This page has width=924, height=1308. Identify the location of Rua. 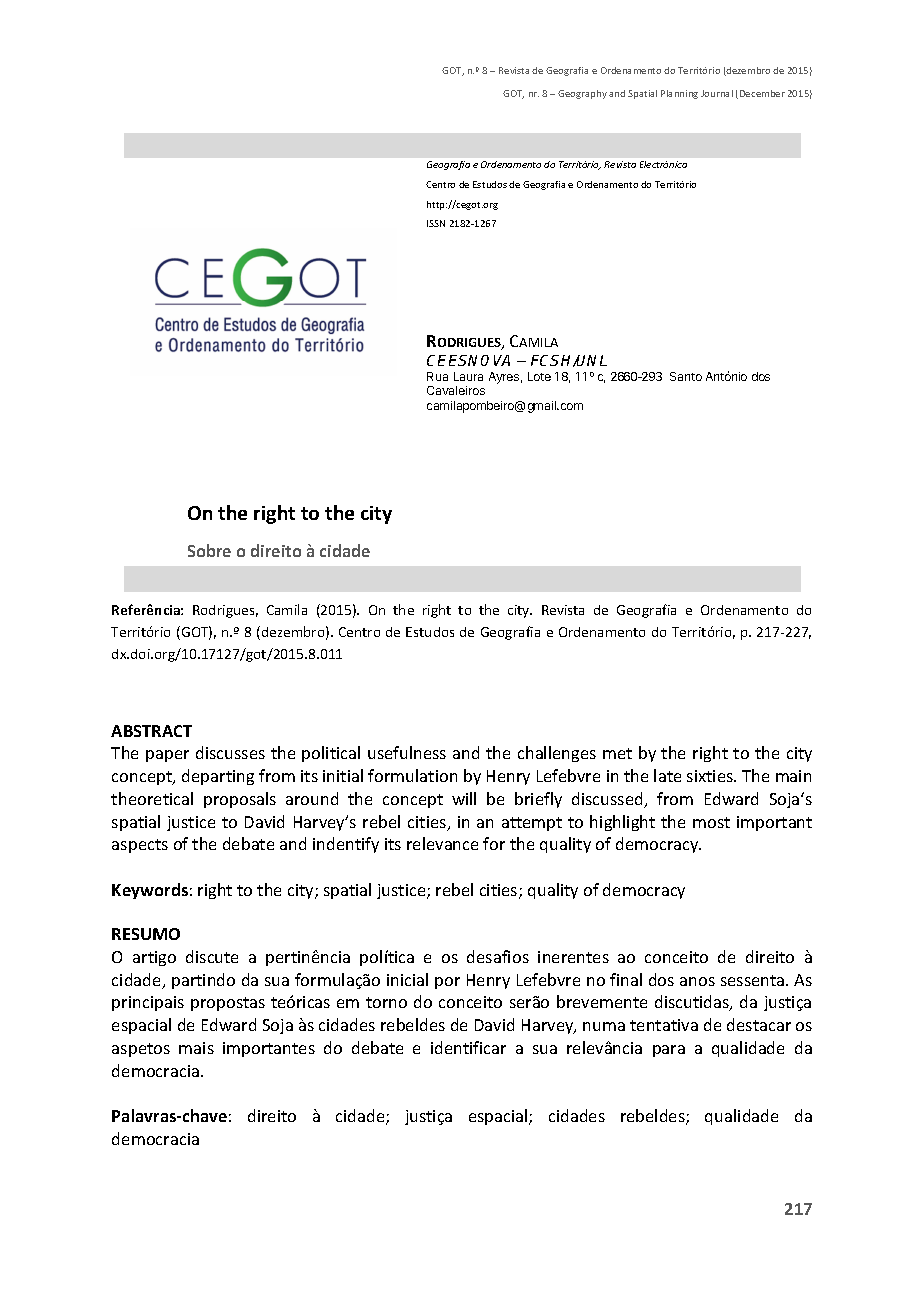
(437, 376).
